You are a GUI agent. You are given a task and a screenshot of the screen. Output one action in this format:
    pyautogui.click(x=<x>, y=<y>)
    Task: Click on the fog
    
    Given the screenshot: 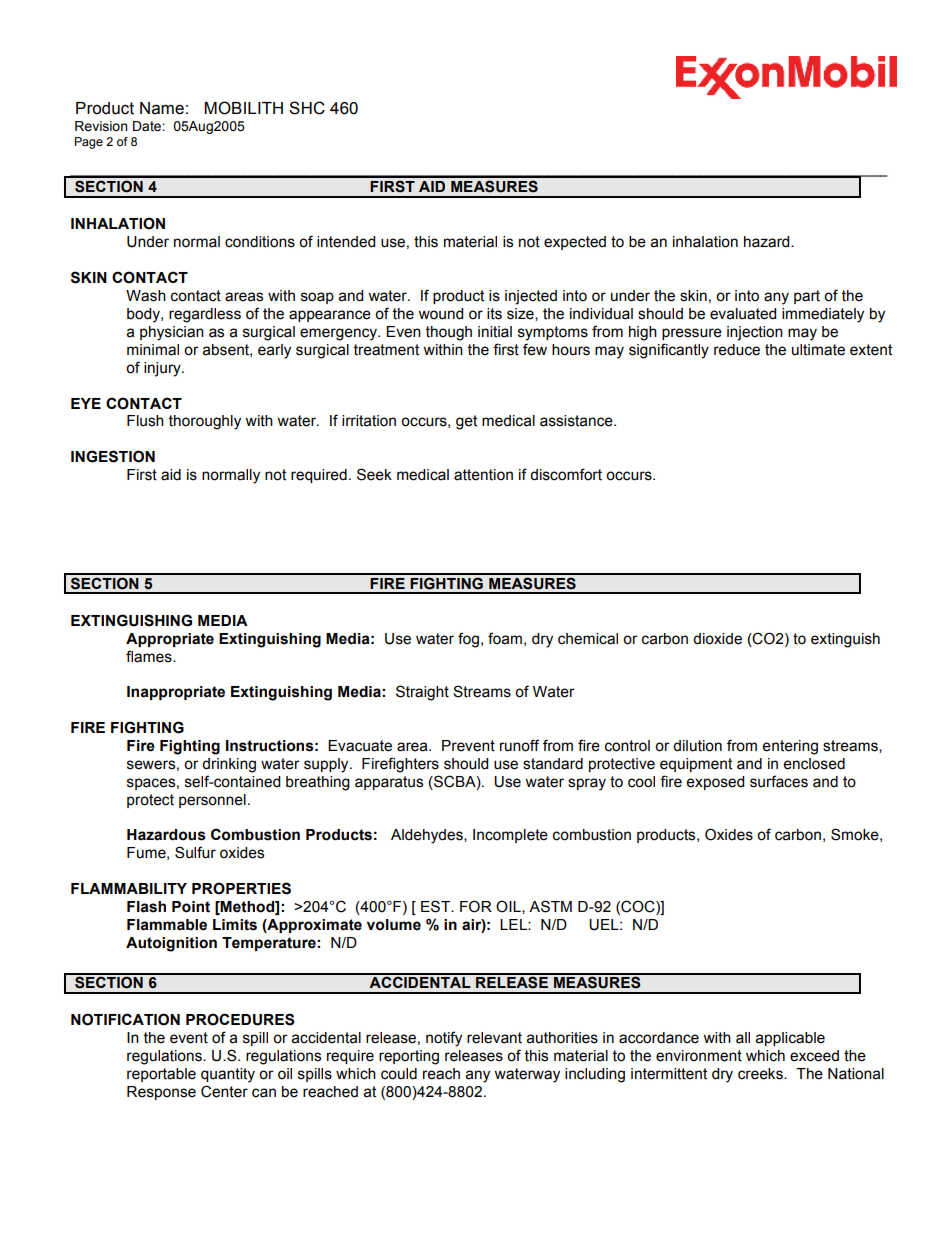 What is the action you would take?
    pyautogui.click(x=468, y=640)
